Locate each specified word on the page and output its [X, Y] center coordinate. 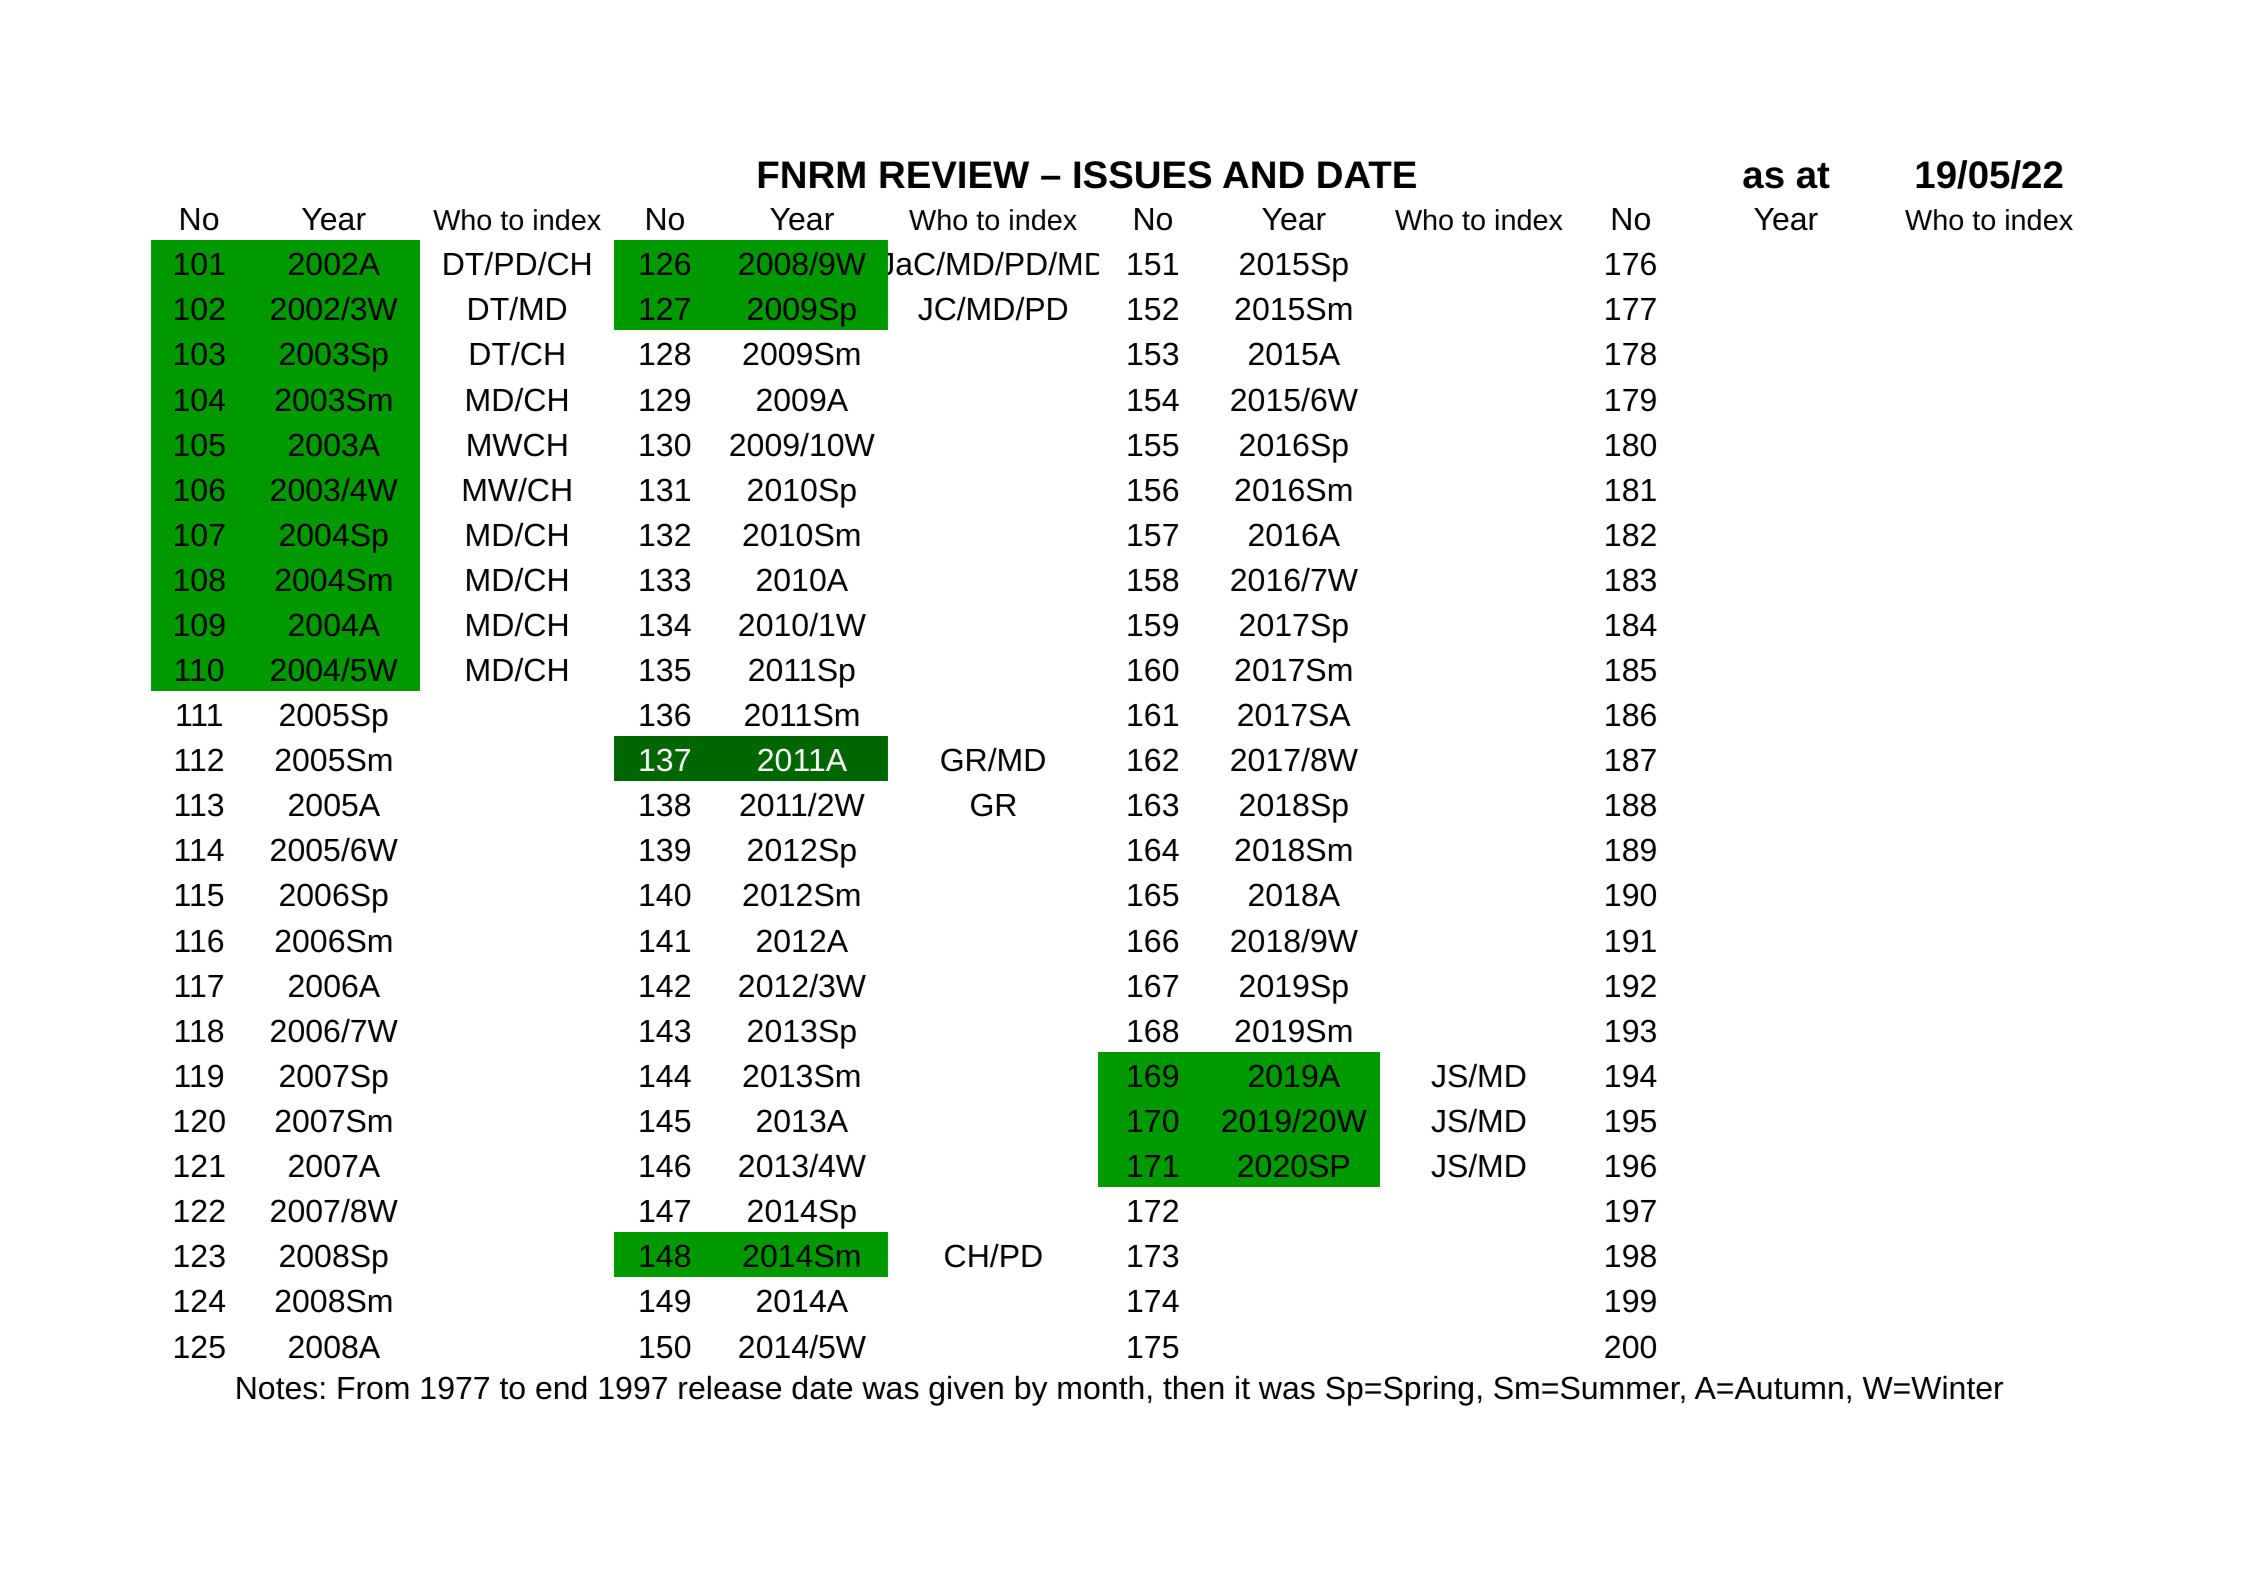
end [561, 1387]
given [966, 1390]
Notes [277, 1388]
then [1193, 1387]
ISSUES [1142, 175]
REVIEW [954, 174]
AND [1263, 174]
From [373, 1388]
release [730, 1387]
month [1101, 1387]
